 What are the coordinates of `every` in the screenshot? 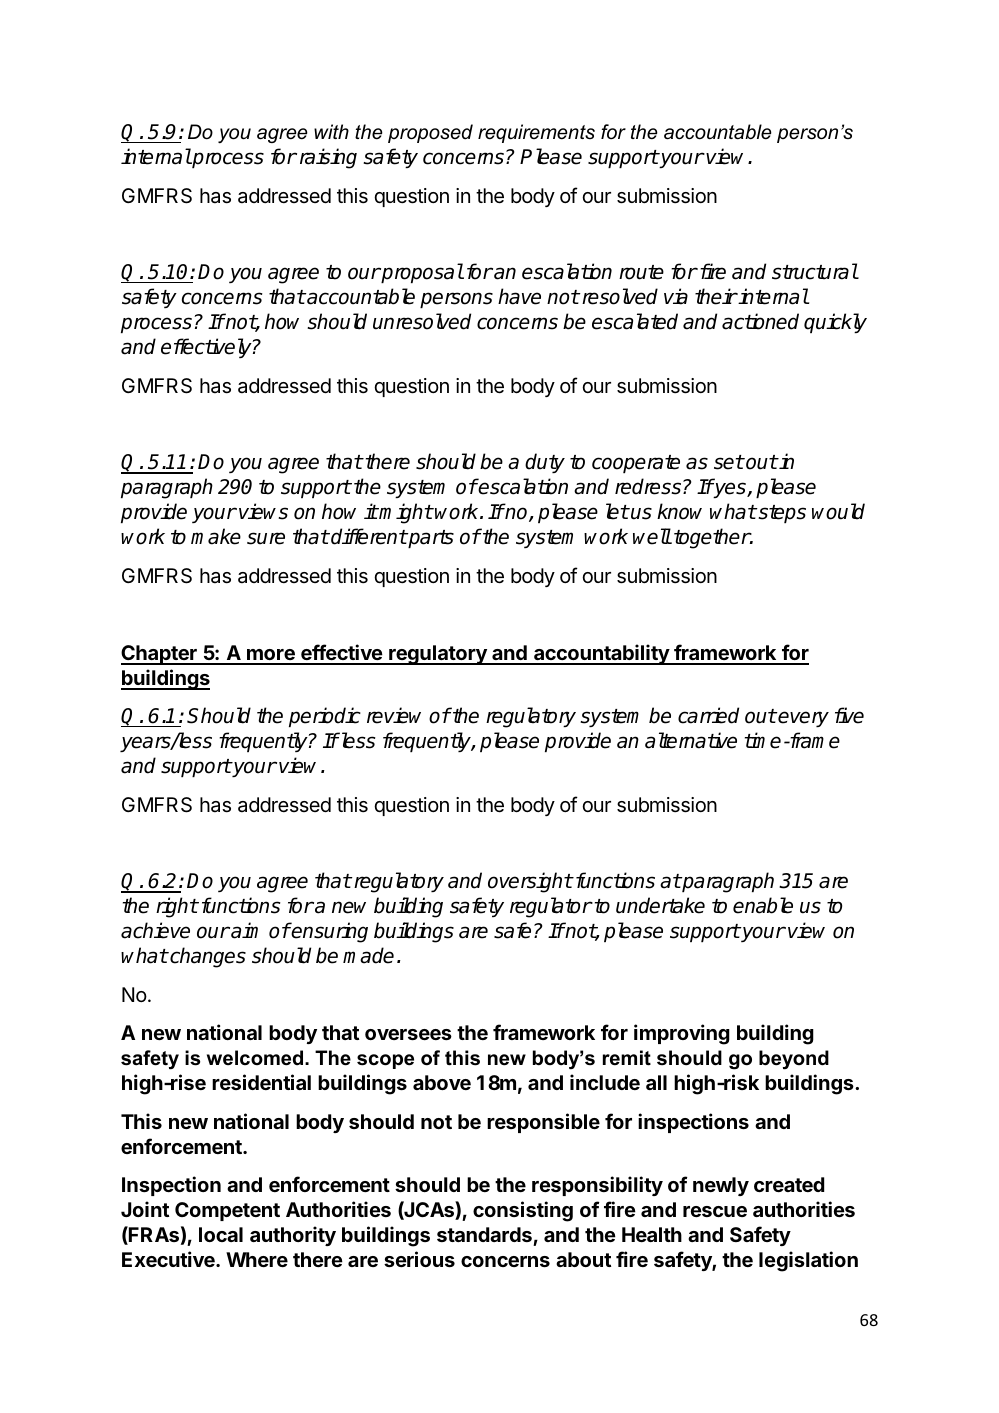 It's located at (803, 719).
